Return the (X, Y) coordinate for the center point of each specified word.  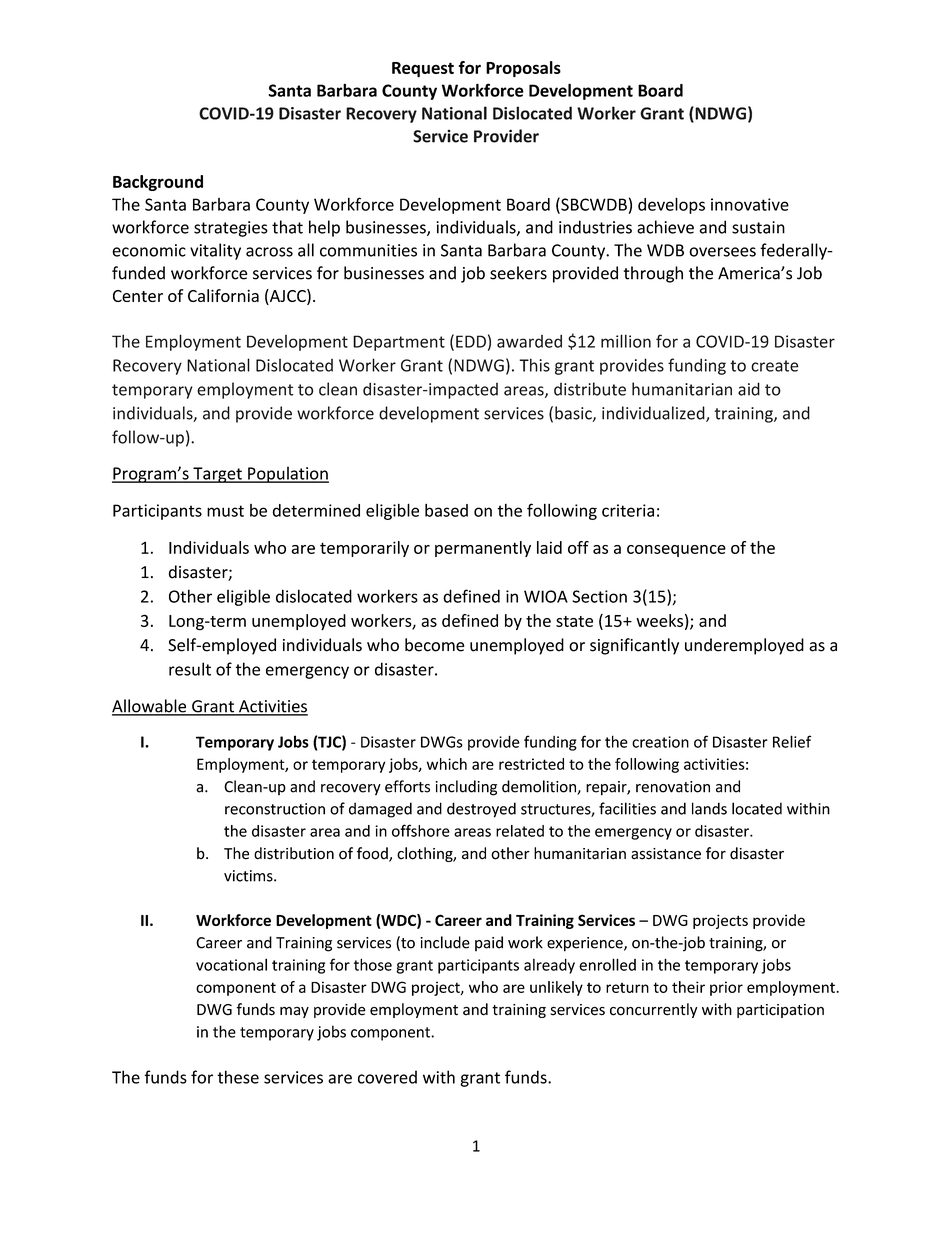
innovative (750, 204)
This (534, 365)
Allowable (150, 707)
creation (660, 742)
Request (423, 70)
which (447, 764)
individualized (654, 414)
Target (217, 475)
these (238, 1077)
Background (158, 183)
